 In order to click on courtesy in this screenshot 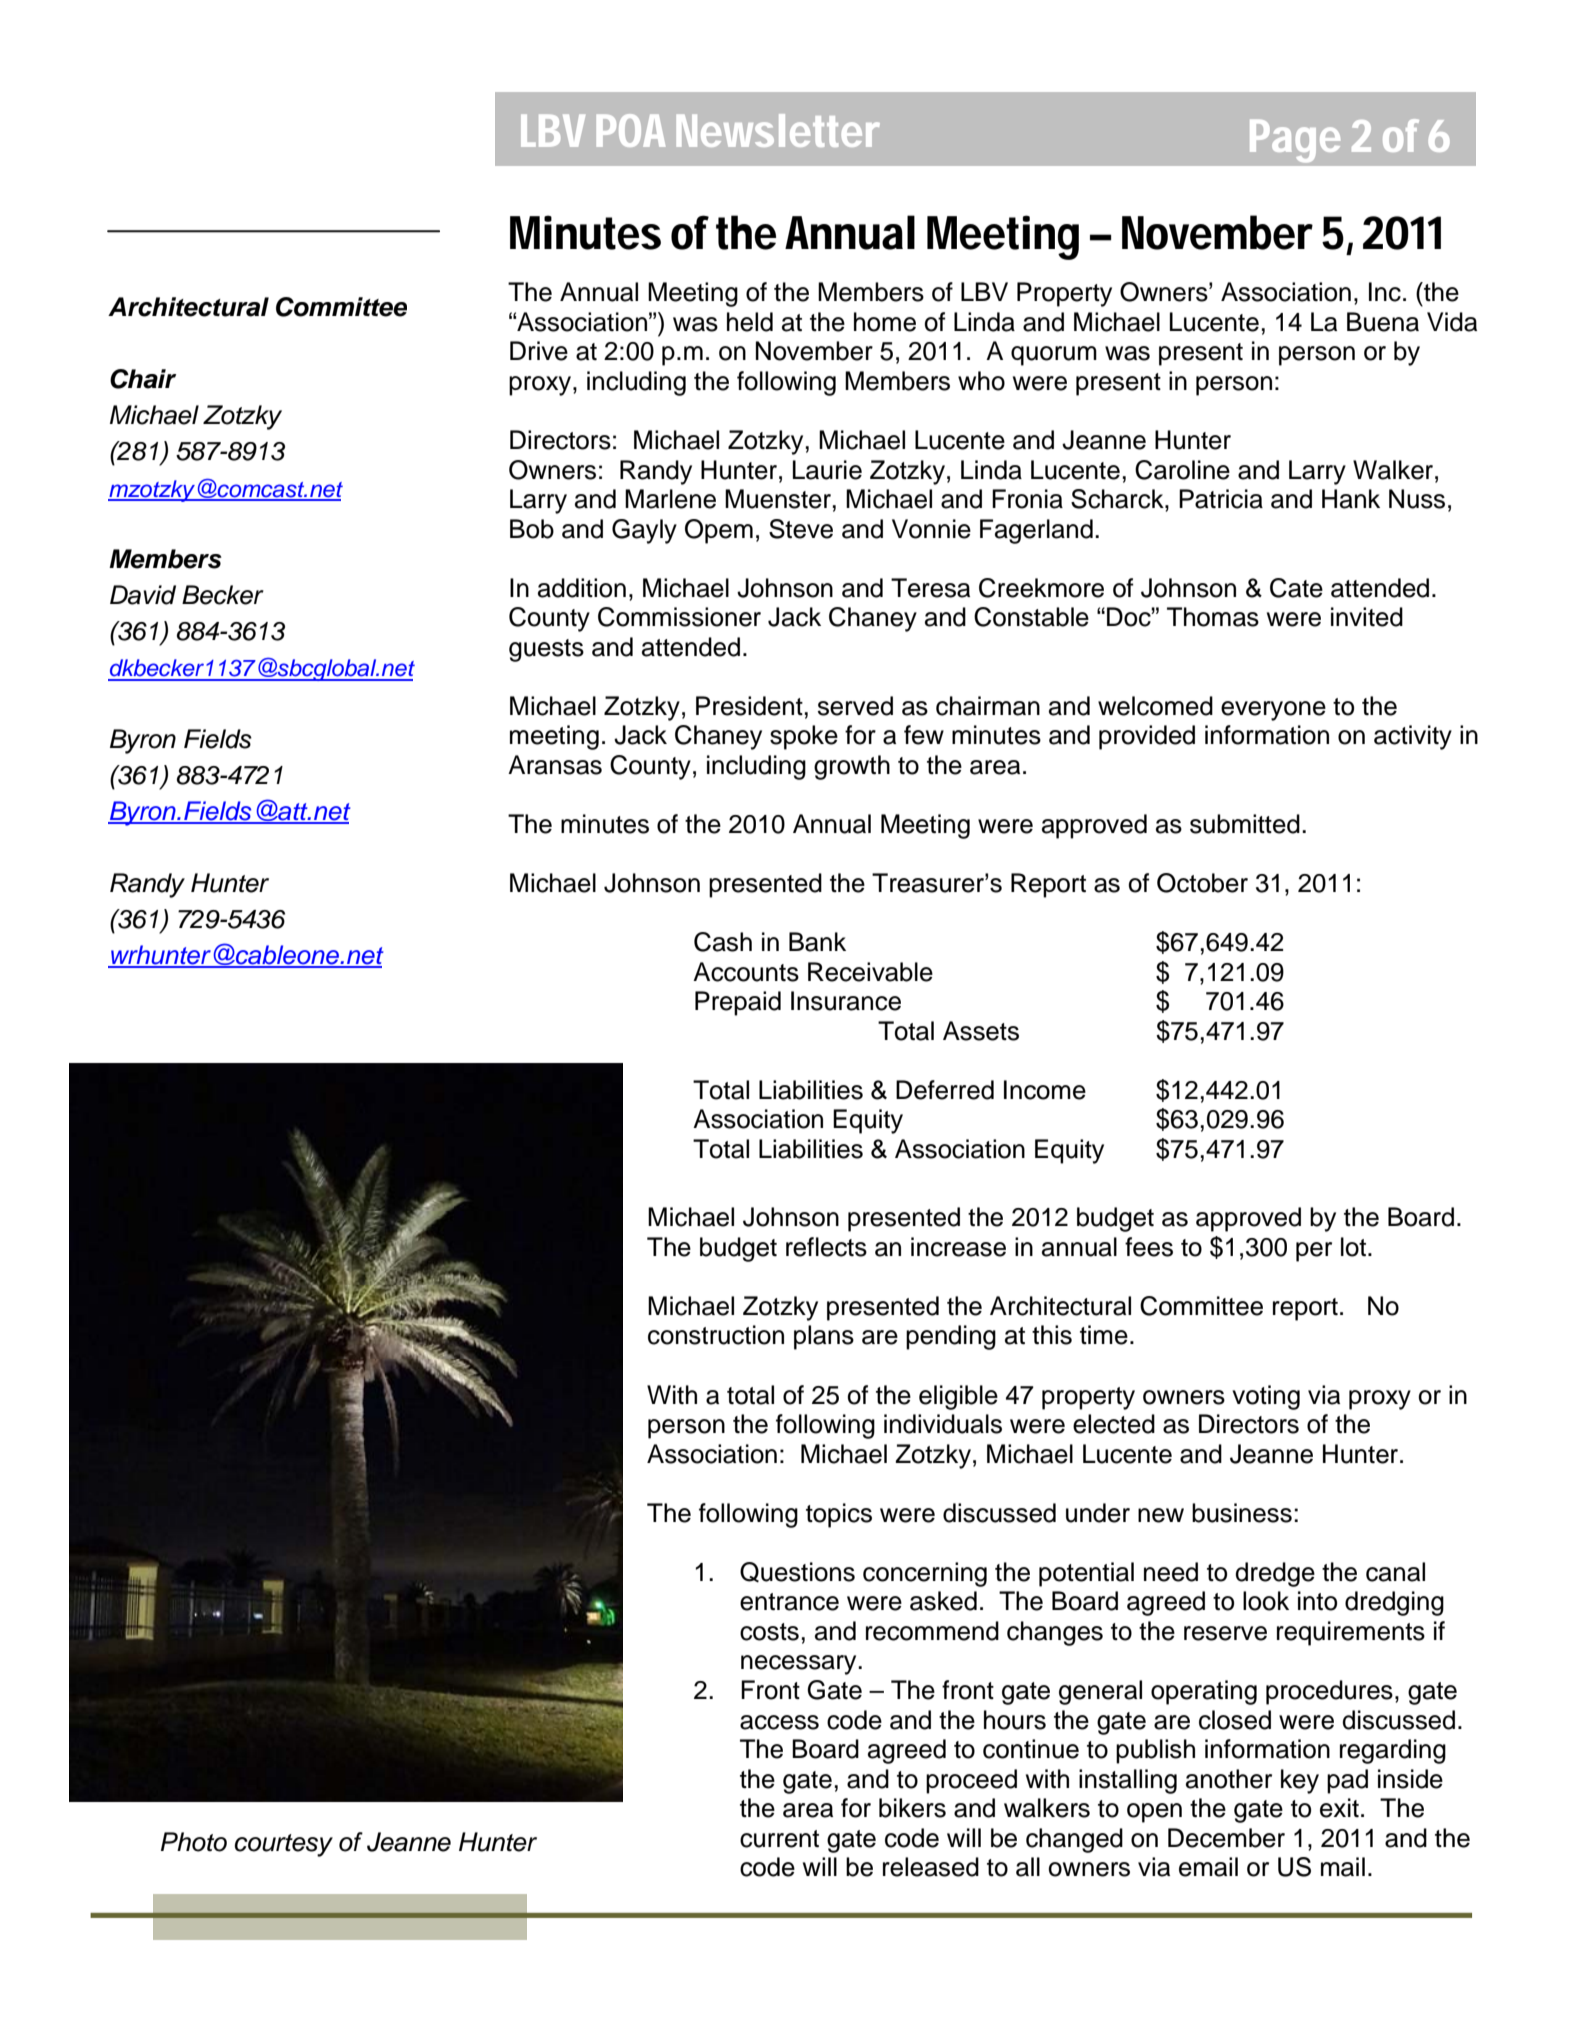, I will do `click(284, 1845)`.
